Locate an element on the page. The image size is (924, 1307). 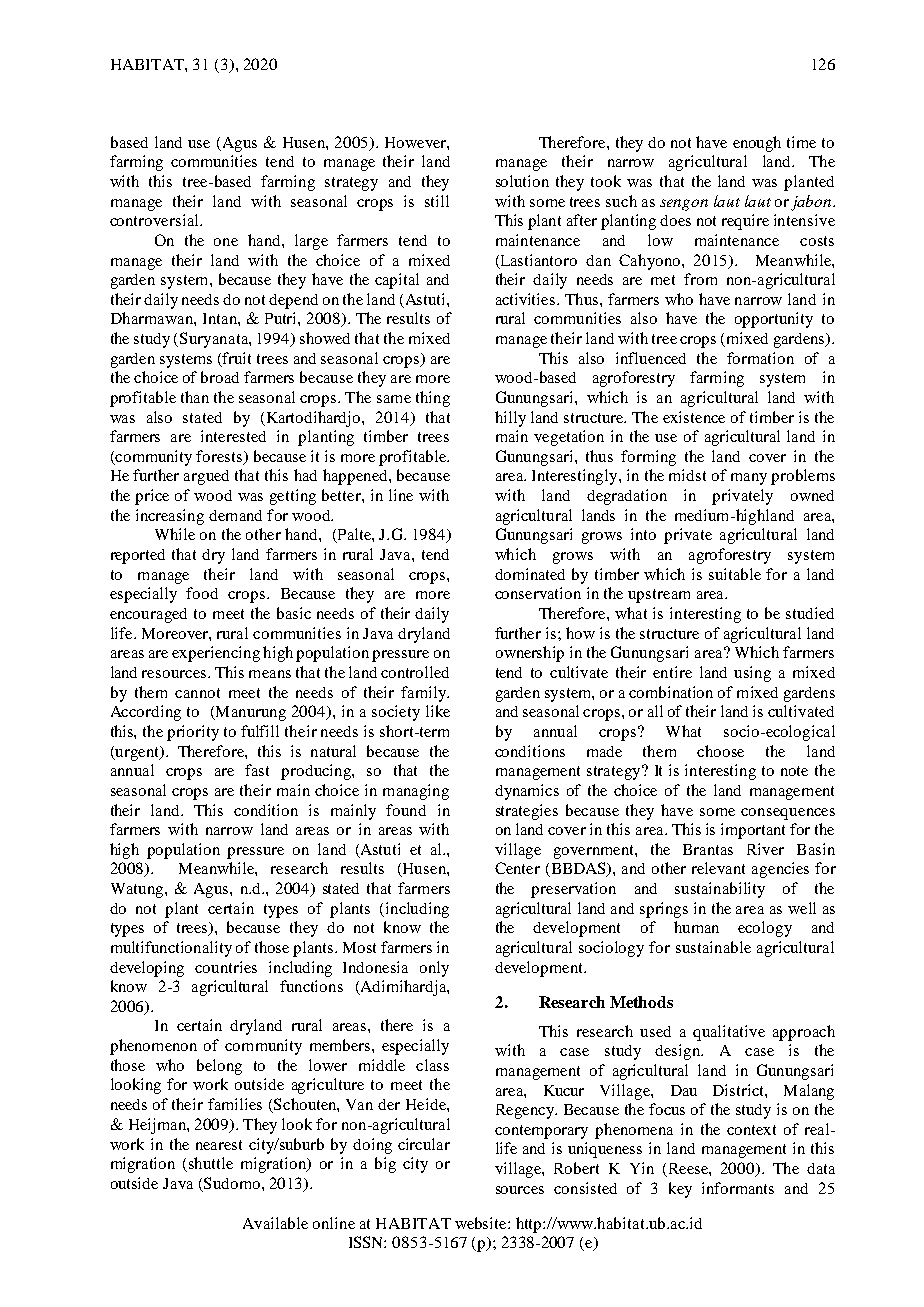
controversial is located at coordinates (155, 220).
